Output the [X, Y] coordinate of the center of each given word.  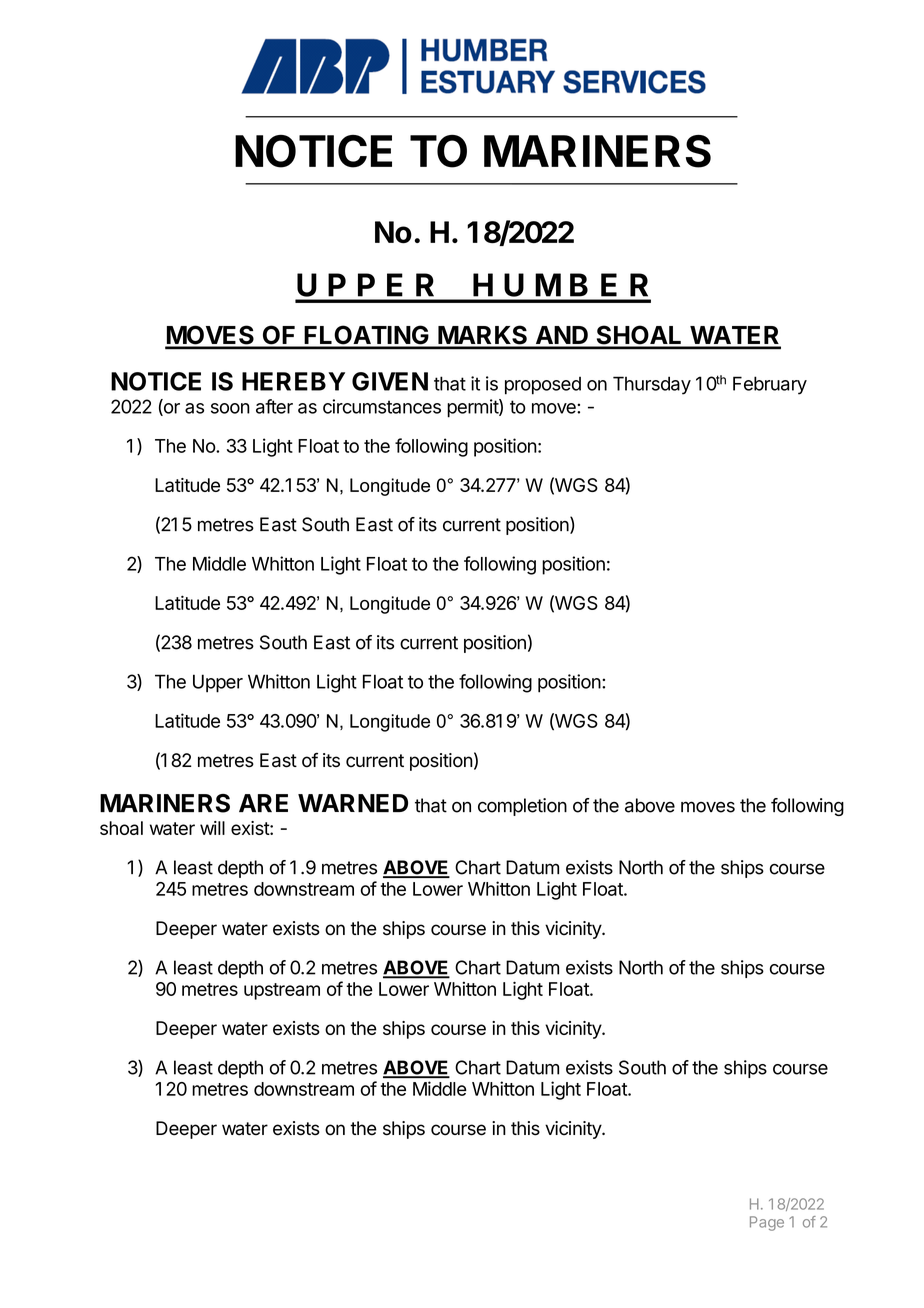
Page [767, 1223]
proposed [543, 386]
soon [230, 408]
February [770, 385]
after [274, 406]
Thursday [652, 385]
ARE [263, 803]
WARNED [353, 803]
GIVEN [390, 381]
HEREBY [293, 381]
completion [522, 807]
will [212, 828]
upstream [282, 991]
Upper [218, 683]
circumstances [382, 406]
